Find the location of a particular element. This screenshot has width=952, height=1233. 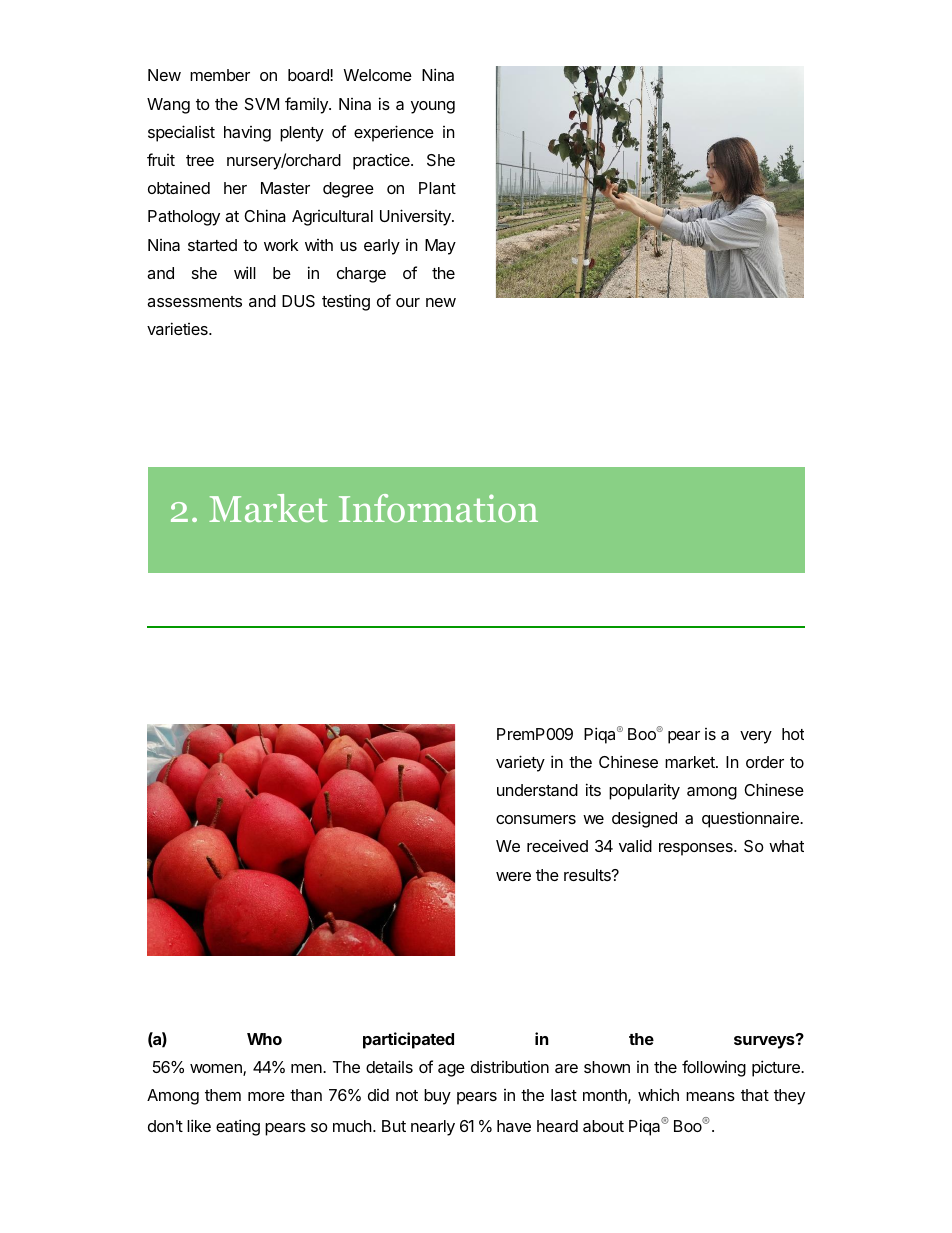

variety is located at coordinates (520, 763).
